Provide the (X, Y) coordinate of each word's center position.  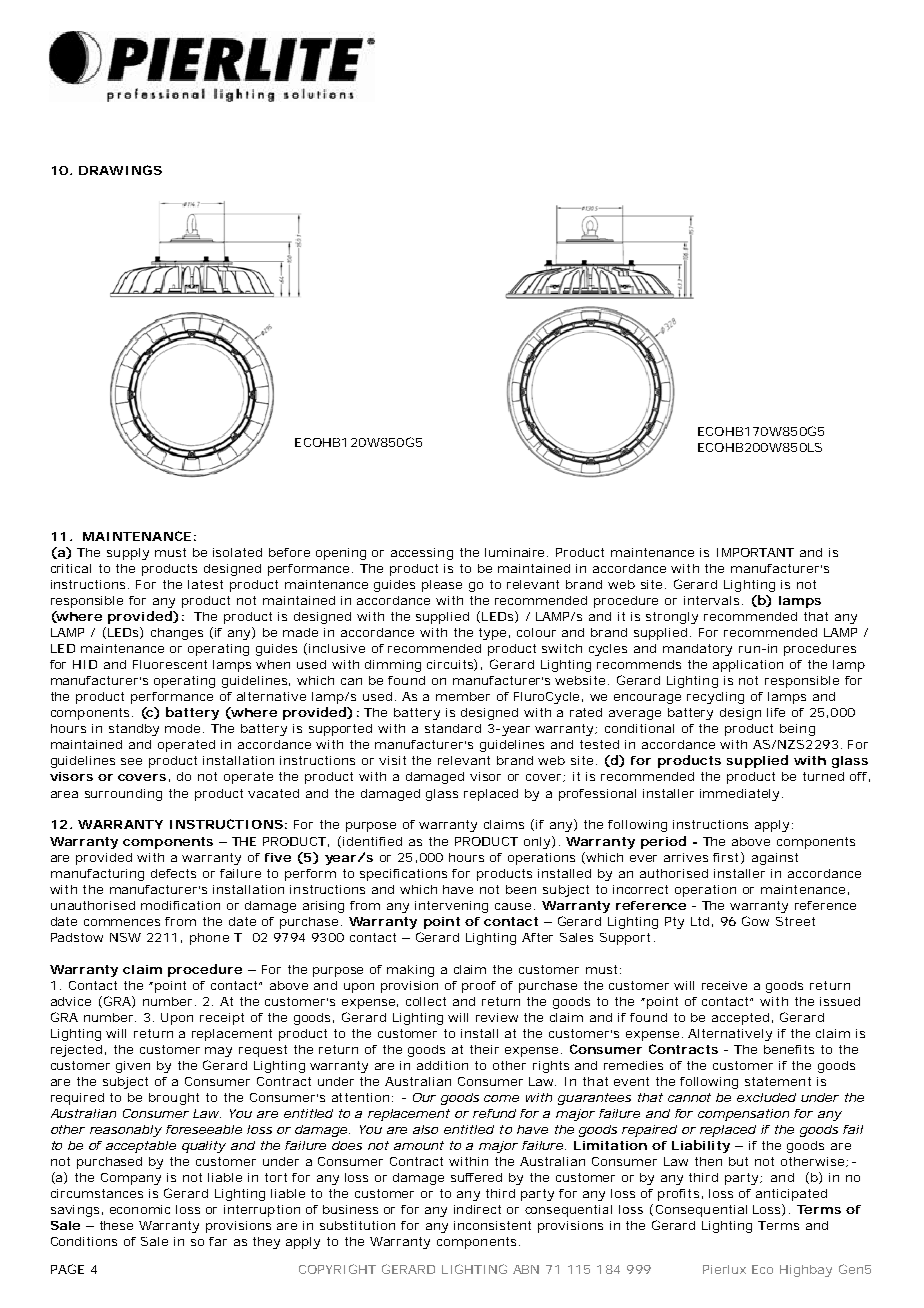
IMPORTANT (755, 552)
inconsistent (492, 1225)
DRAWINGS (120, 170)
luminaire (516, 552)
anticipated (791, 1195)
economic (140, 1209)
